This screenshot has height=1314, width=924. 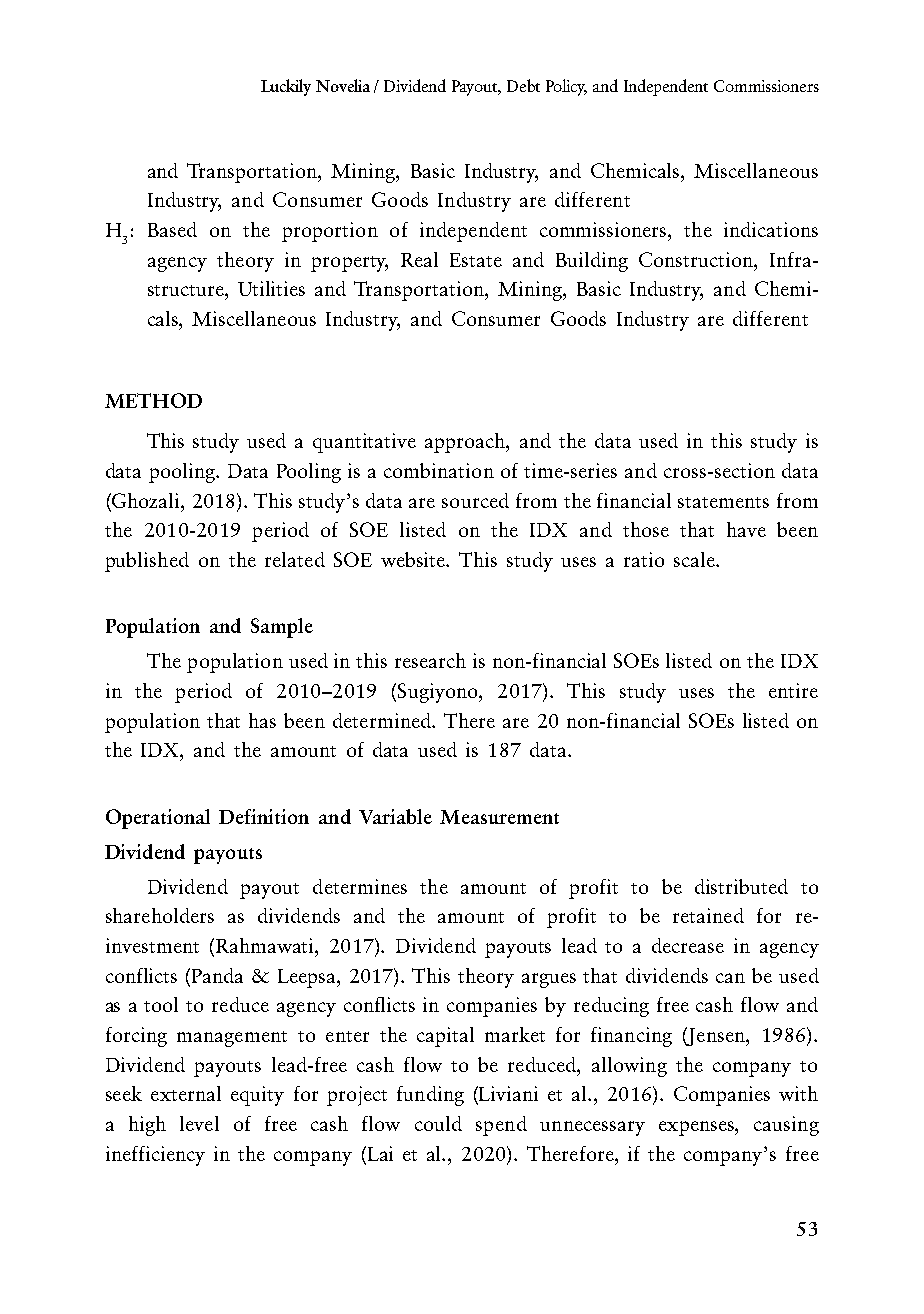 I want to click on distributed, so click(x=741, y=886).
